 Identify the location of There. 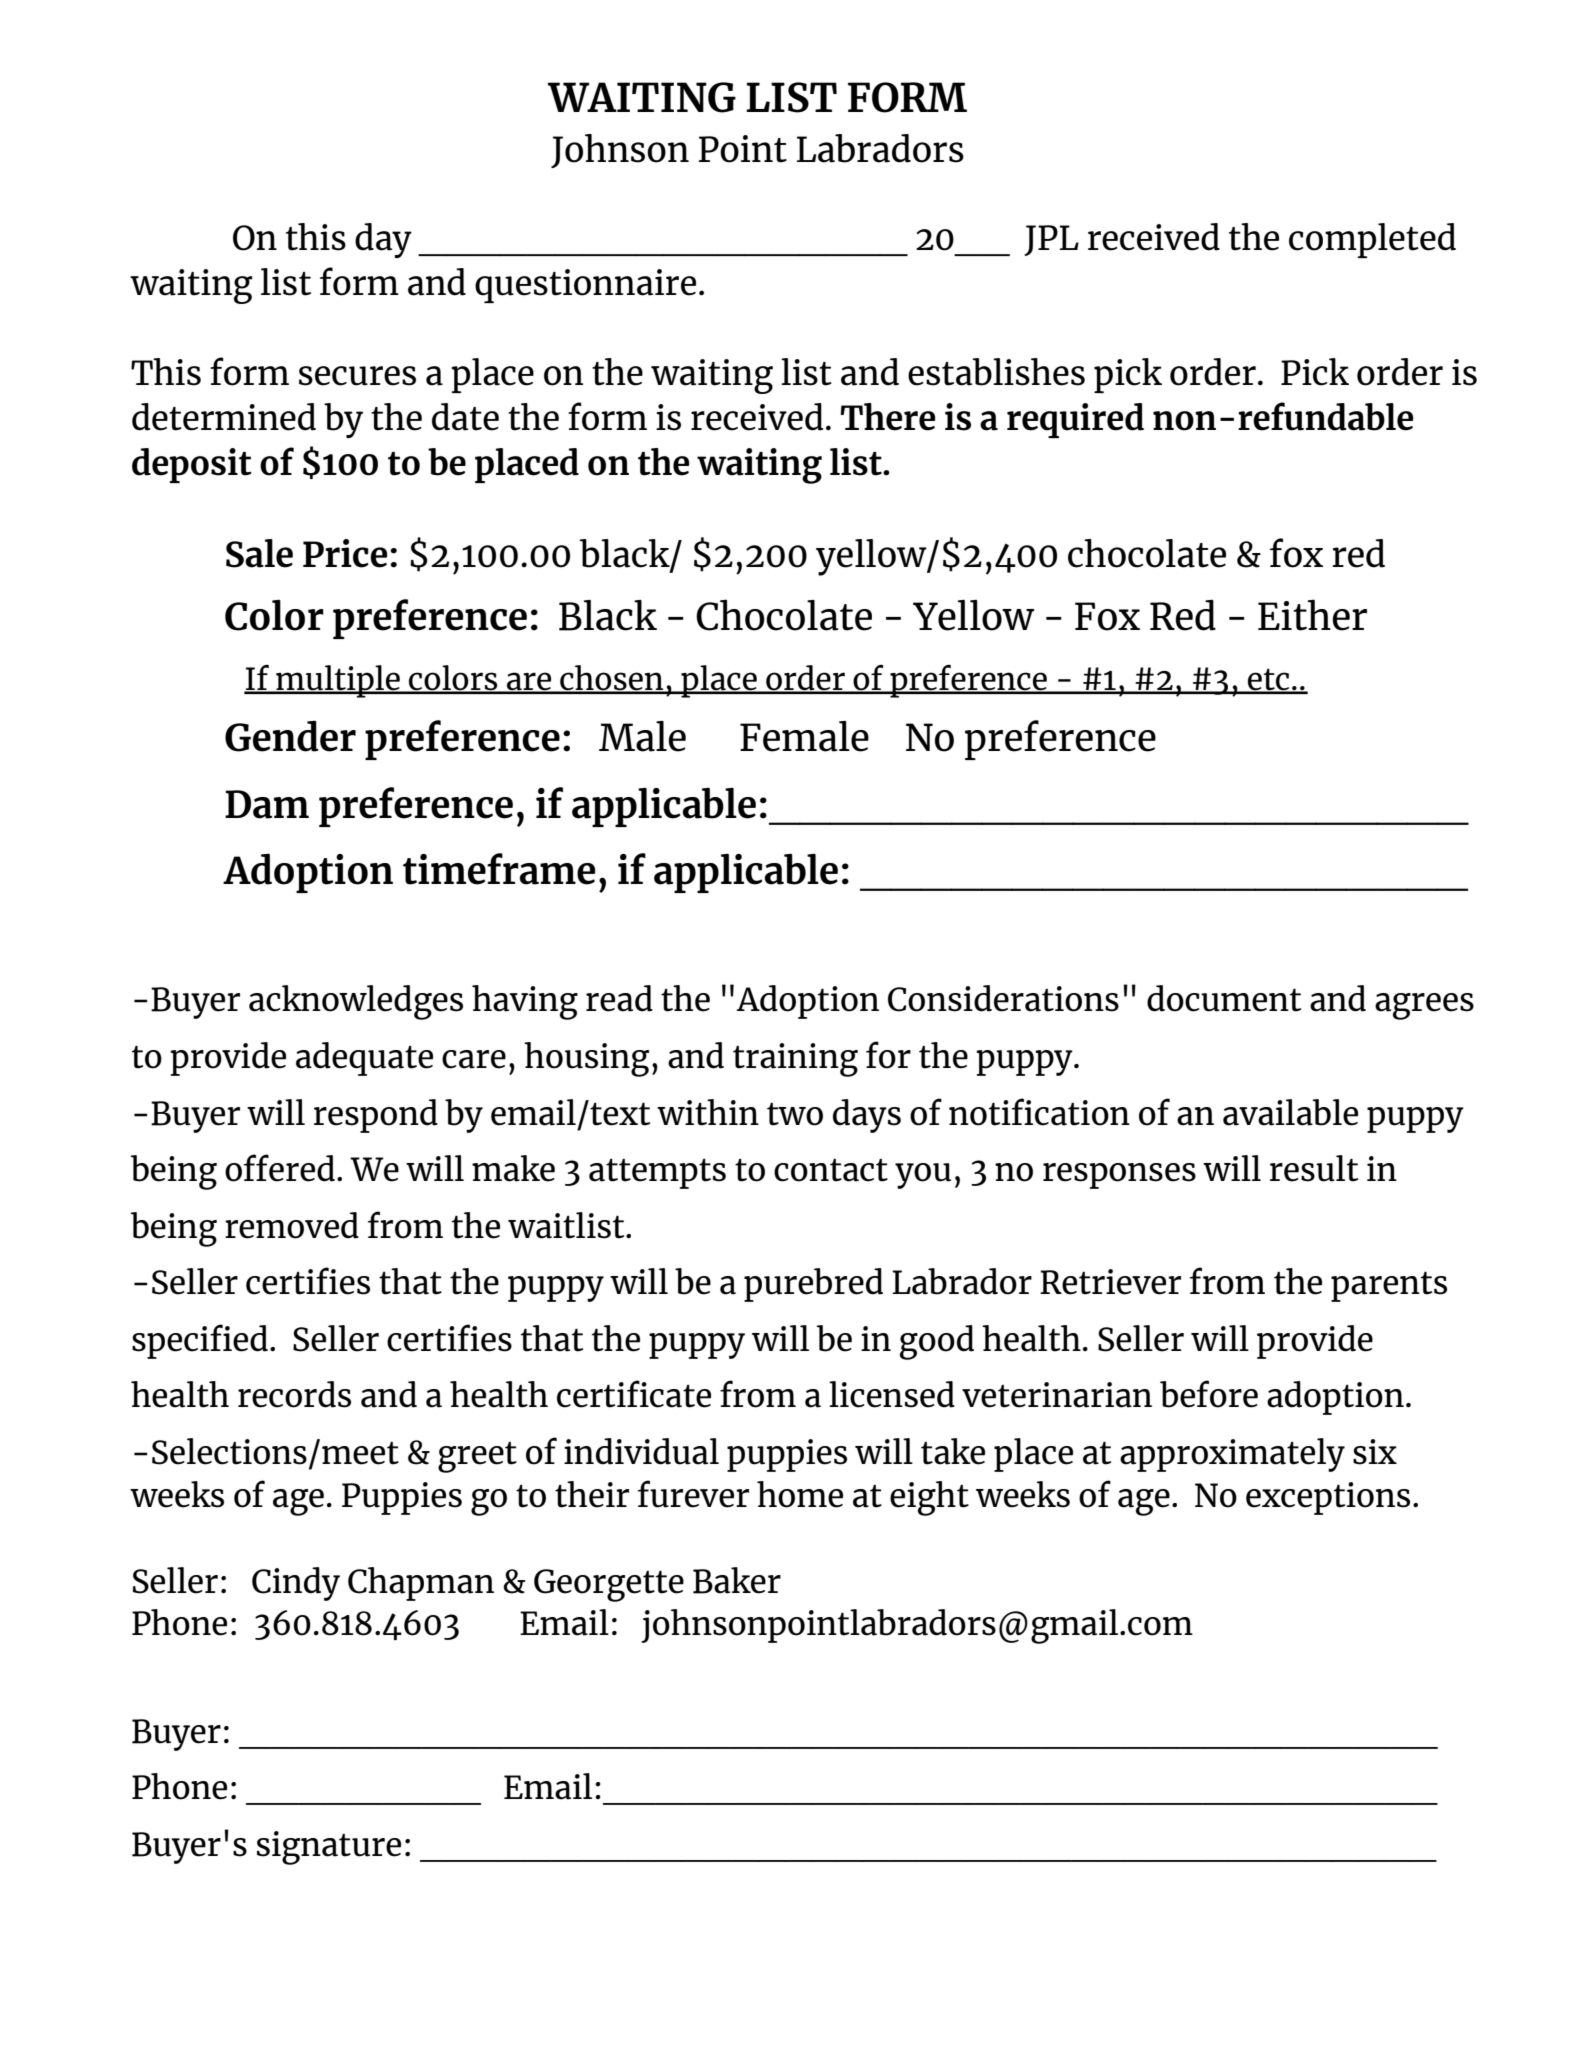
(887, 417).
